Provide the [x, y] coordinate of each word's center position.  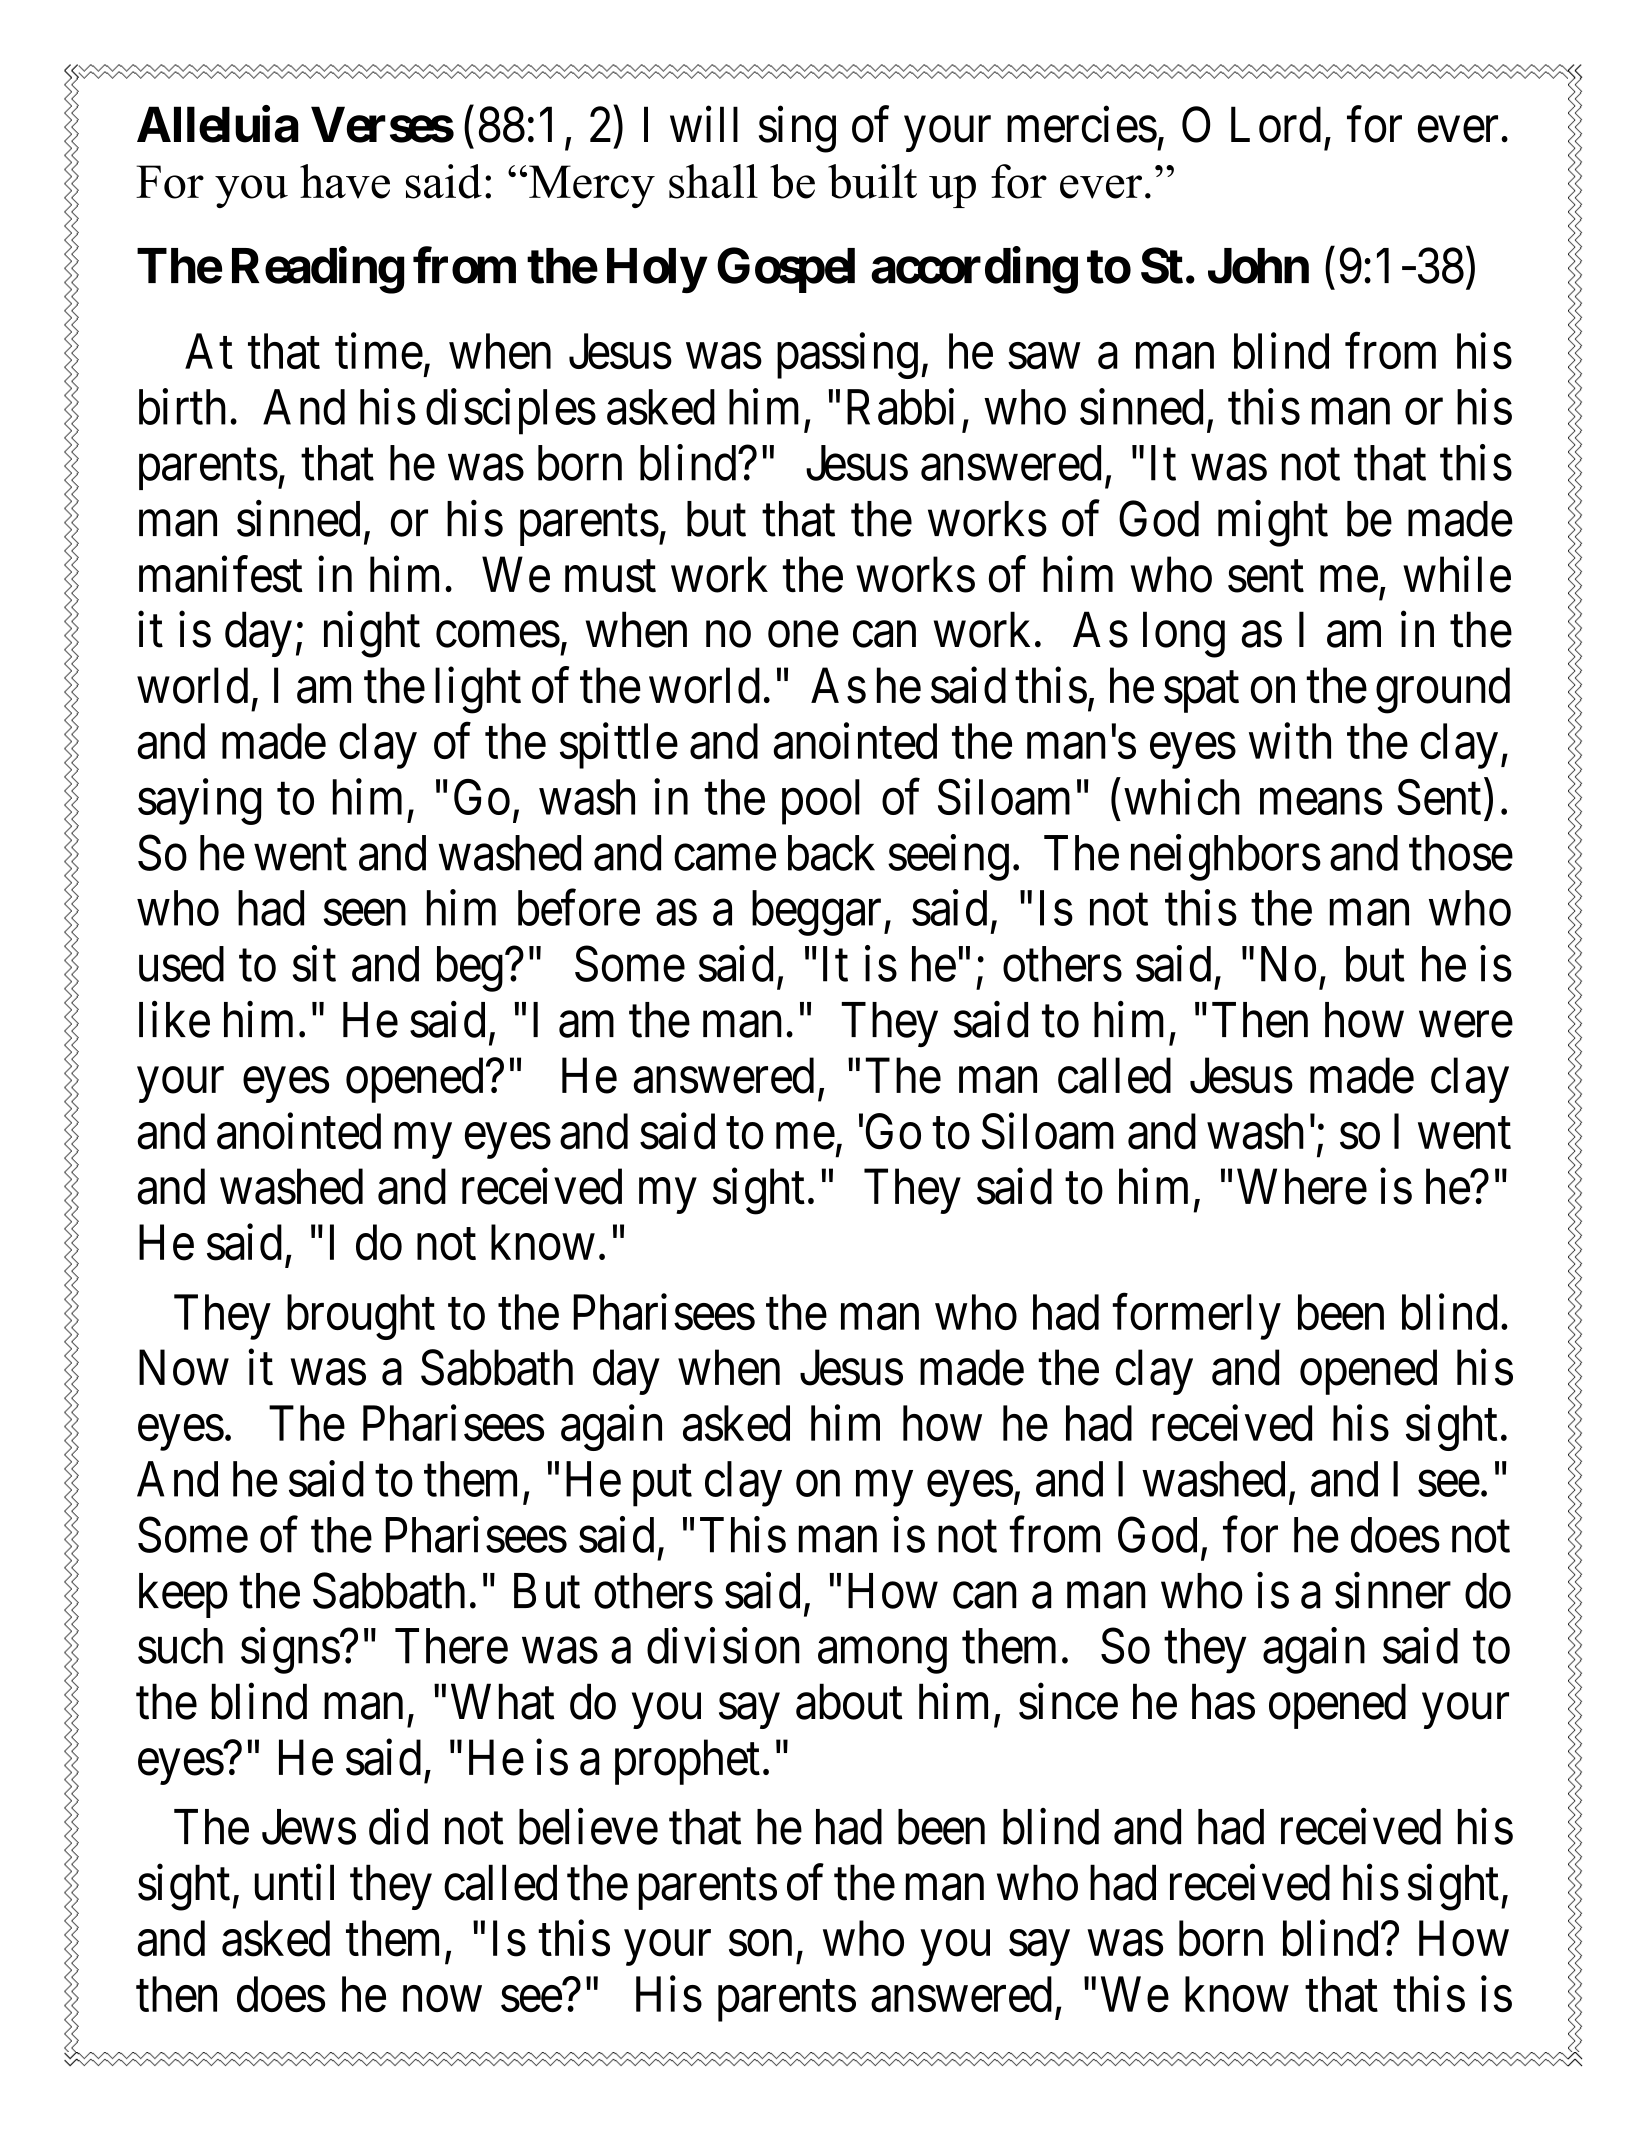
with [1290, 741]
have [345, 181]
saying [199, 802]
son [760, 1944]
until [294, 1882]
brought [361, 1317]
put [662, 1486]
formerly [1196, 1317]
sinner [1393, 1591]
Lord [1276, 124]
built [872, 181]
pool [821, 802]
